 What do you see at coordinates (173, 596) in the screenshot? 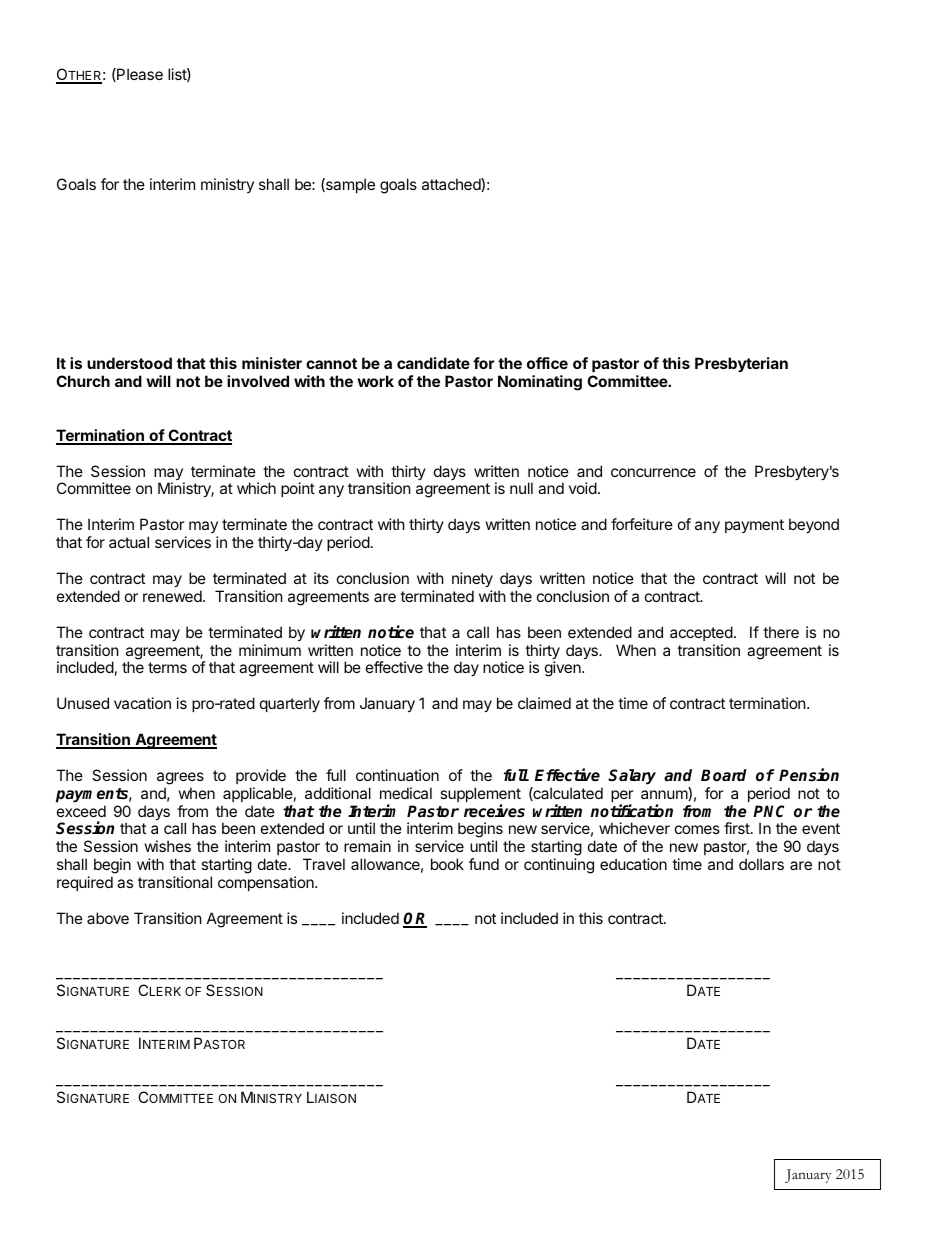
I see `renewed` at bounding box center [173, 596].
